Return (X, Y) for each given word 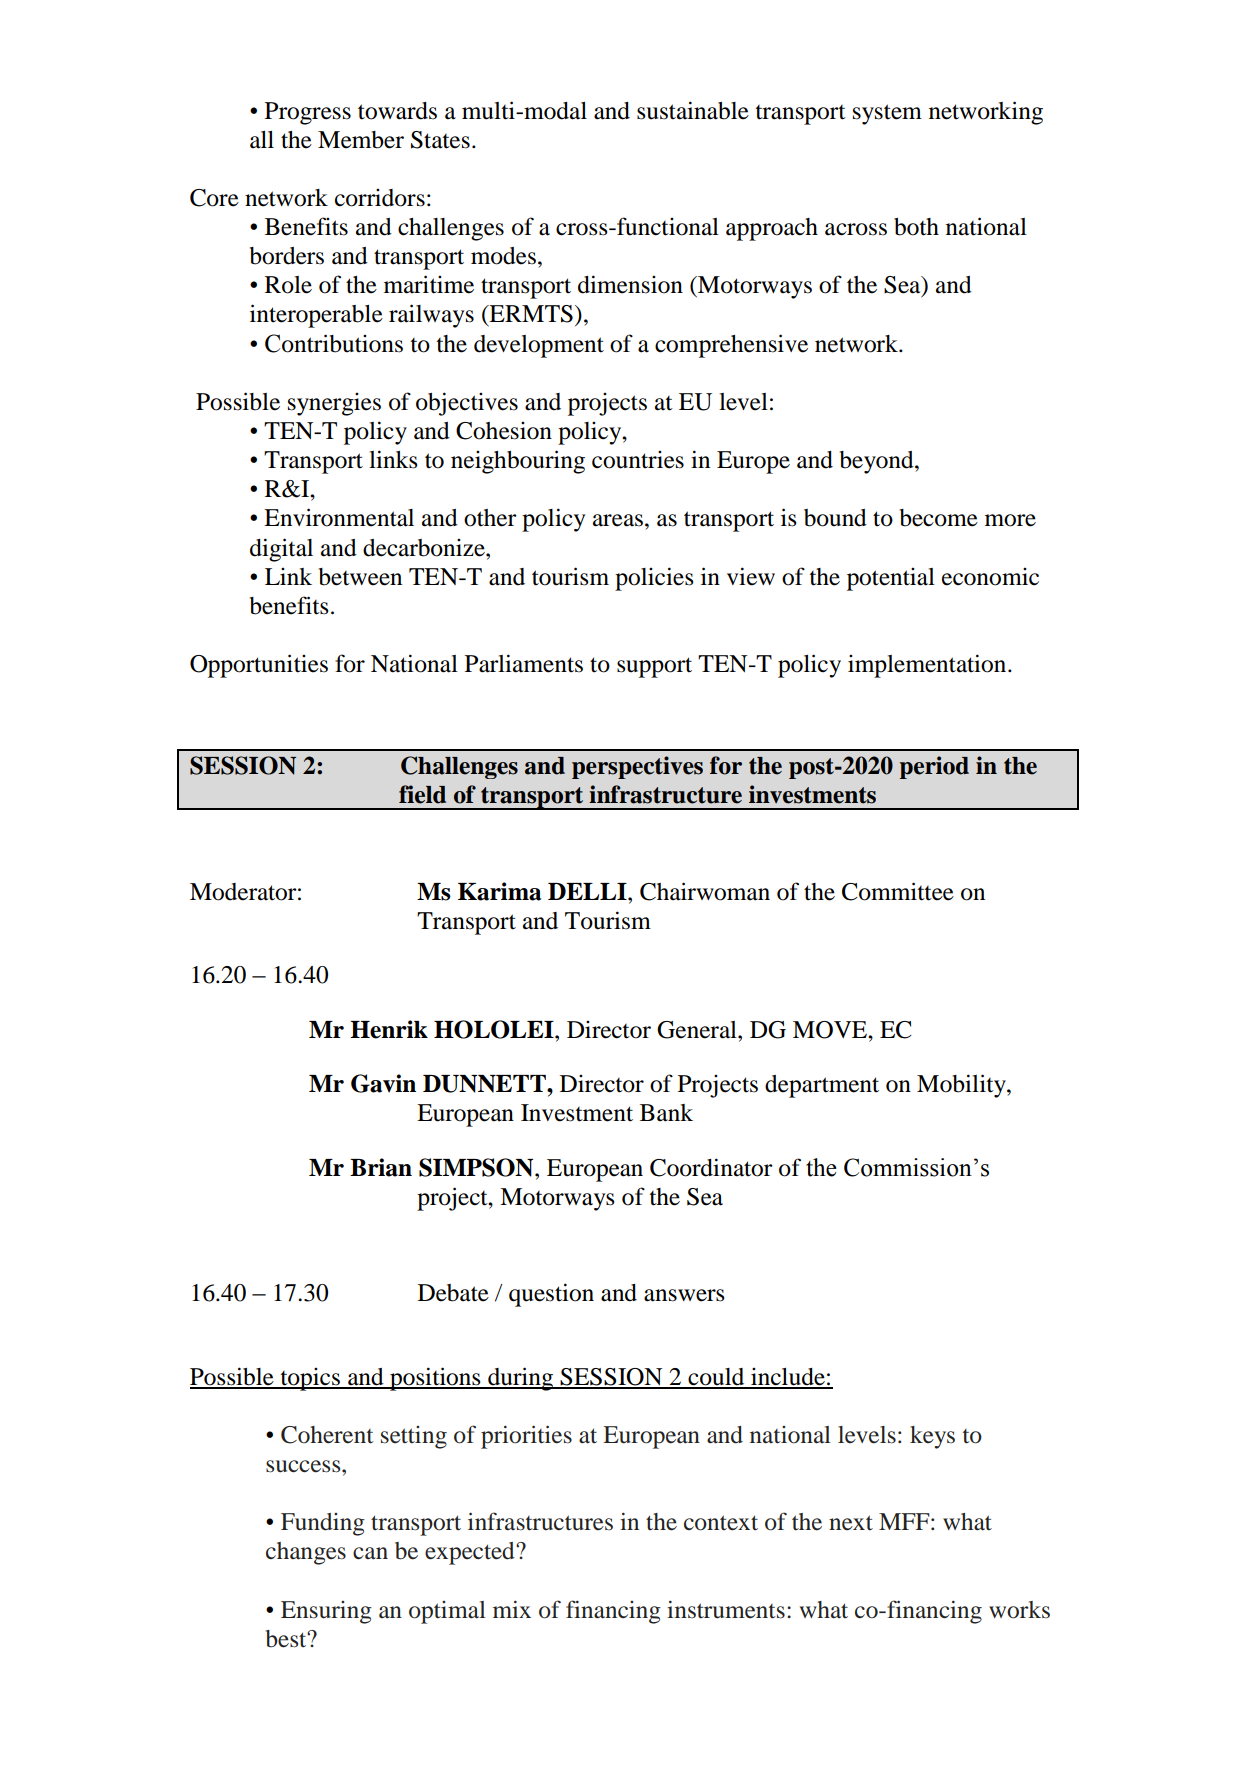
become (938, 518)
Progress (308, 113)
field (422, 794)
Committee (898, 891)
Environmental (339, 517)
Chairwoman (705, 891)
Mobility (962, 1086)
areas (618, 520)
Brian (381, 1167)
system (887, 114)
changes (306, 1553)
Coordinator (711, 1167)
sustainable (693, 110)
